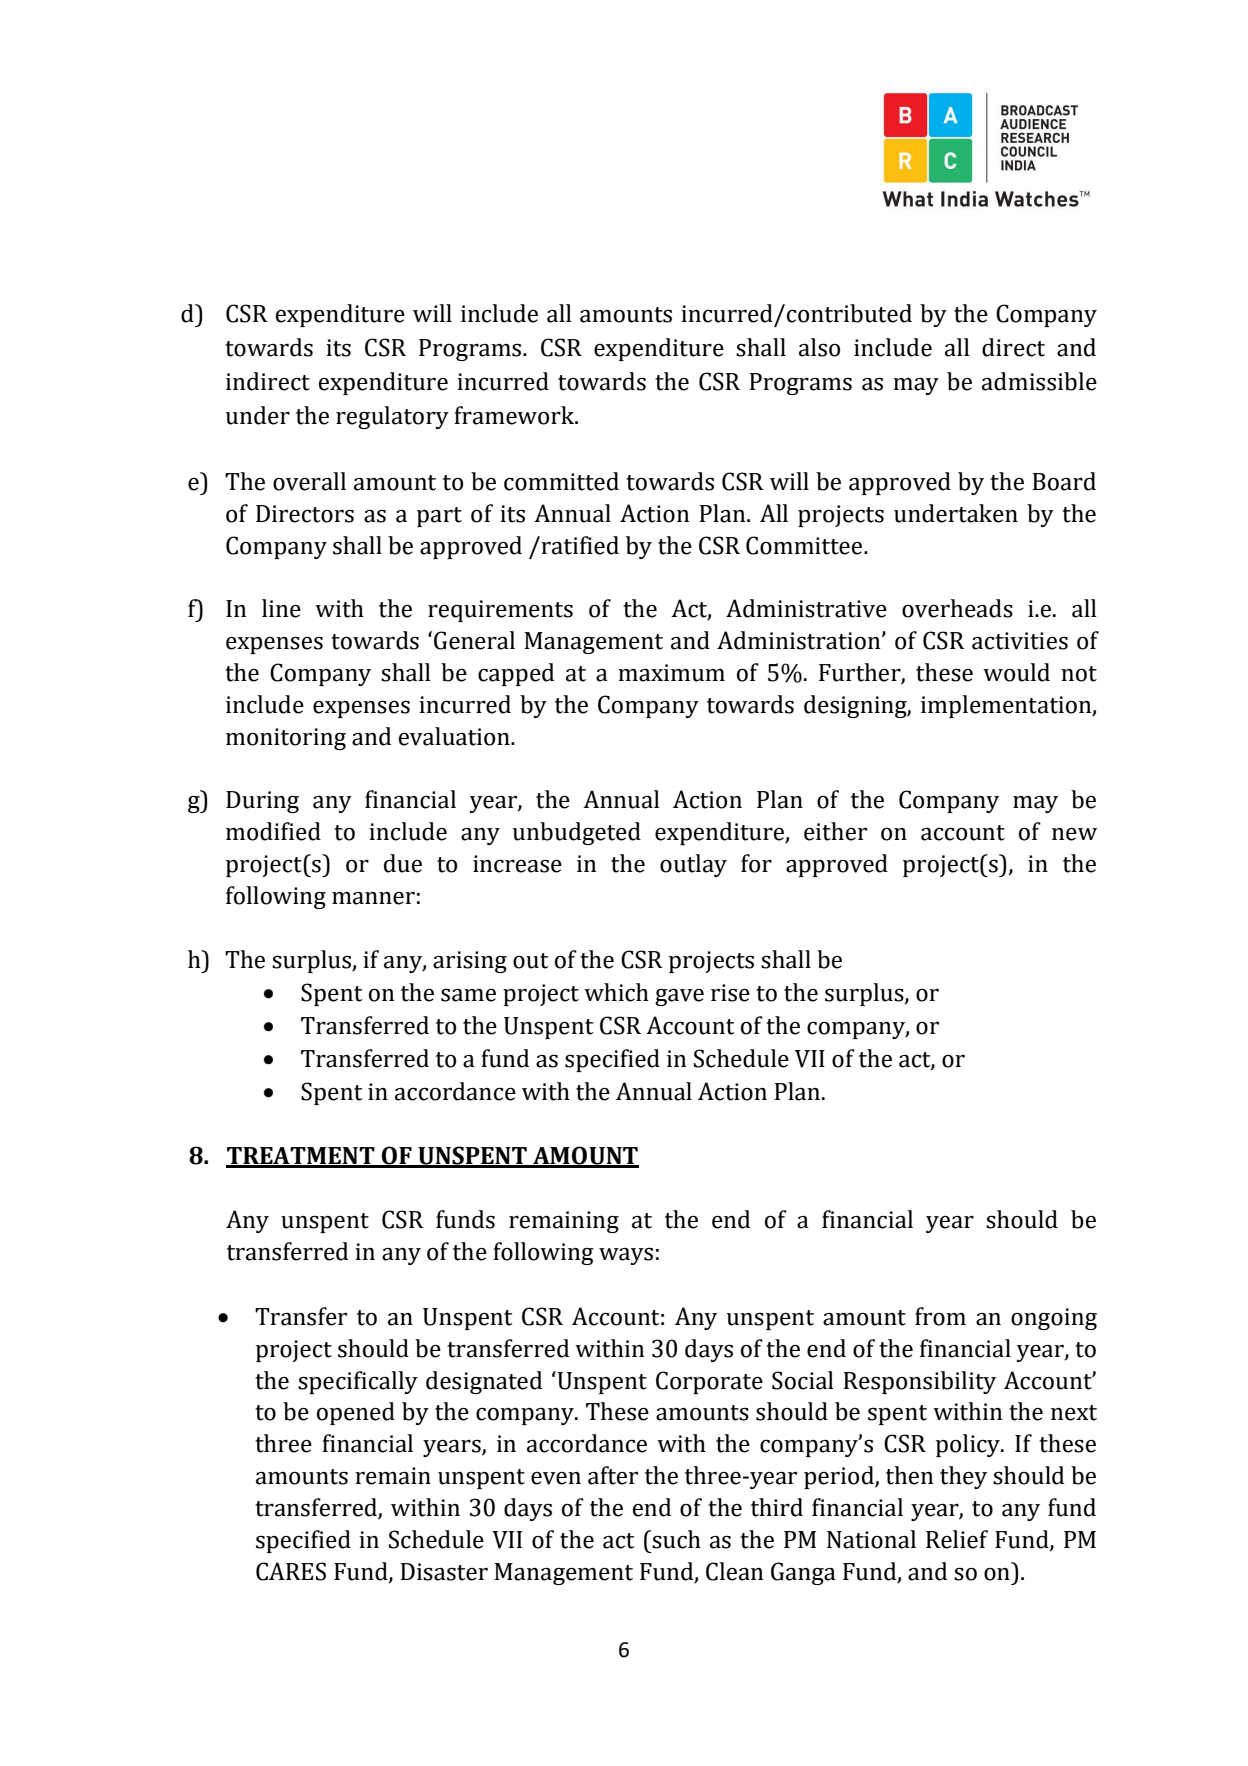 The image size is (1248, 1766). I want to click on new, so click(1074, 834).
